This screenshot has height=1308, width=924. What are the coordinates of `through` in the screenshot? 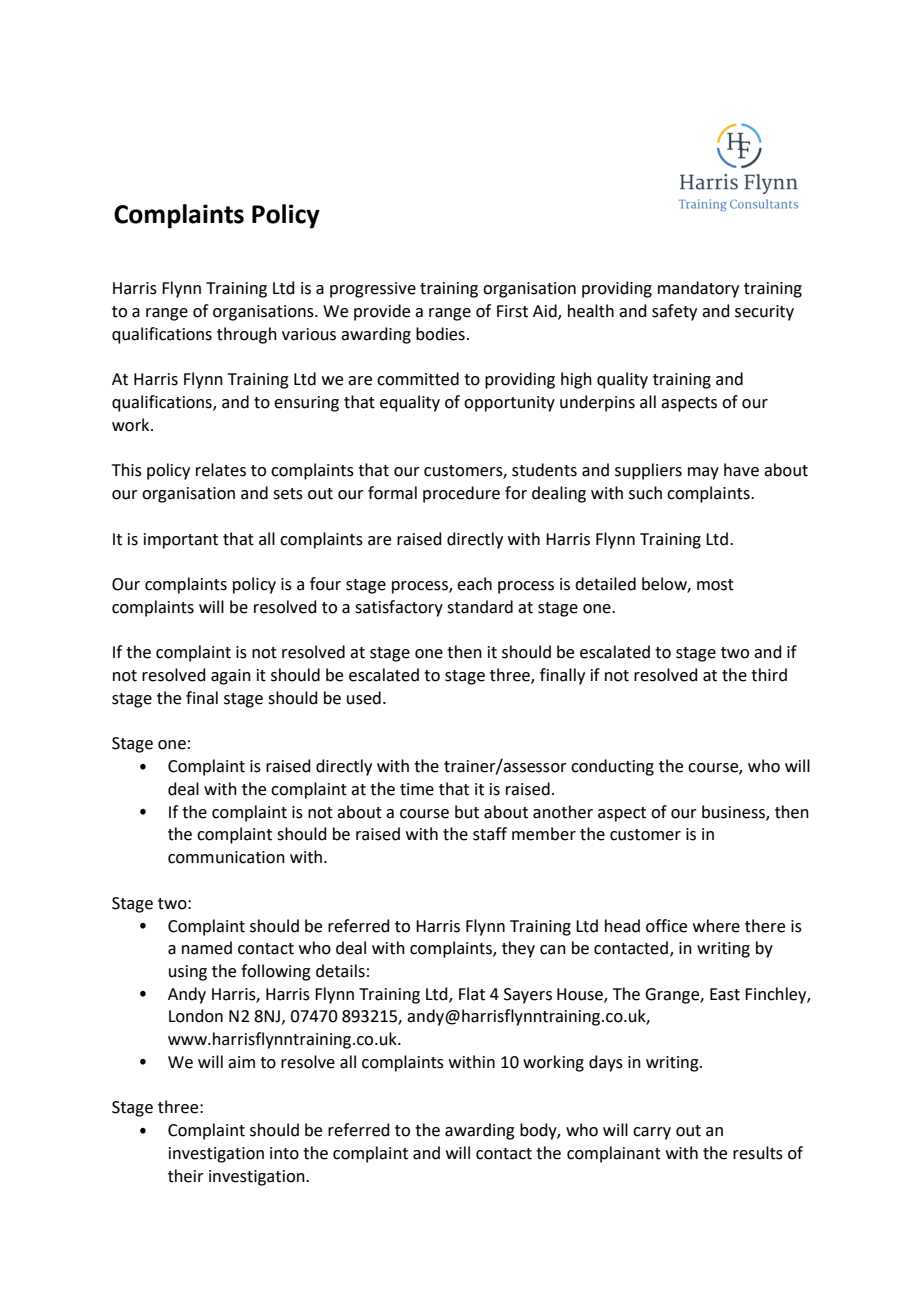 It's located at (247, 335).
